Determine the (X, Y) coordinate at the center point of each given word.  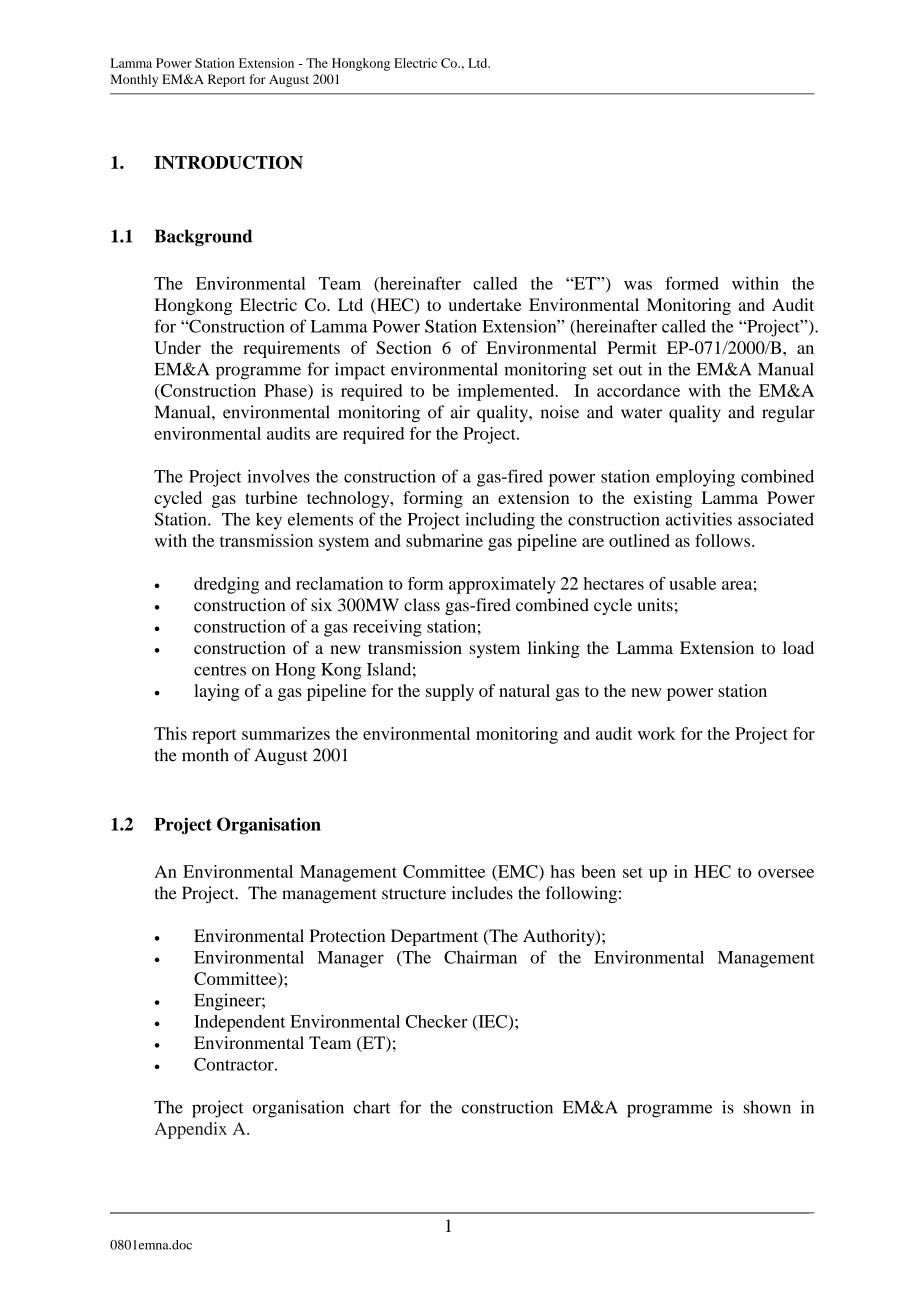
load (798, 647)
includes (482, 893)
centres (220, 670)
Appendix (190, 1130)
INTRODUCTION (228, 162)
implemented (507, 392)
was (638, 285)
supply (450, 692)
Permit (632, 347)
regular (788, 413)
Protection (347, 935)
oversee (786, 873)
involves (278, 476)
